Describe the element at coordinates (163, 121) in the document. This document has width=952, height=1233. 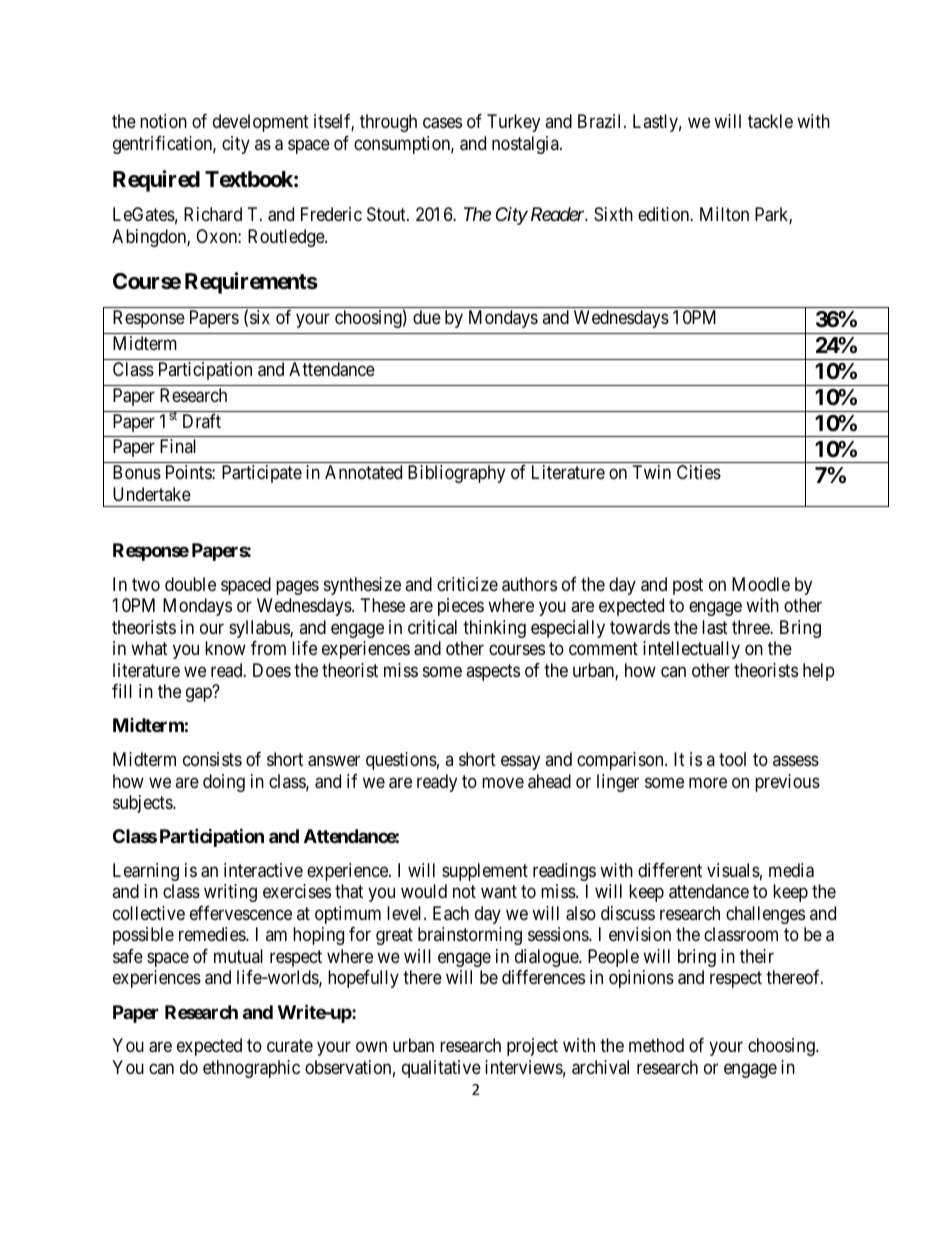
I see `notion` at that location.
